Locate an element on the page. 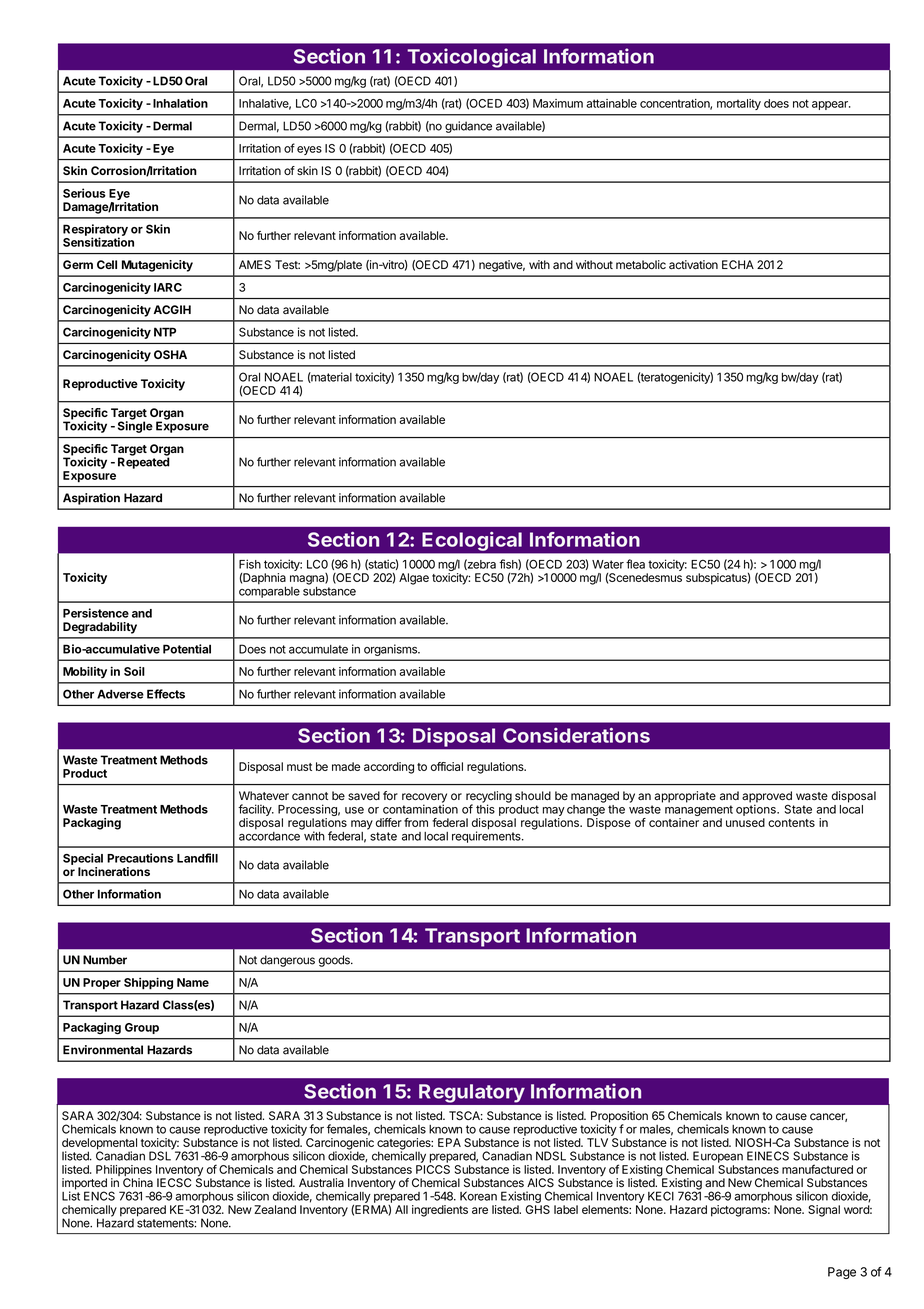 Image resolution: width=924 pixels, height=1309 pixels. Single is located at coordinates (135, 426).
